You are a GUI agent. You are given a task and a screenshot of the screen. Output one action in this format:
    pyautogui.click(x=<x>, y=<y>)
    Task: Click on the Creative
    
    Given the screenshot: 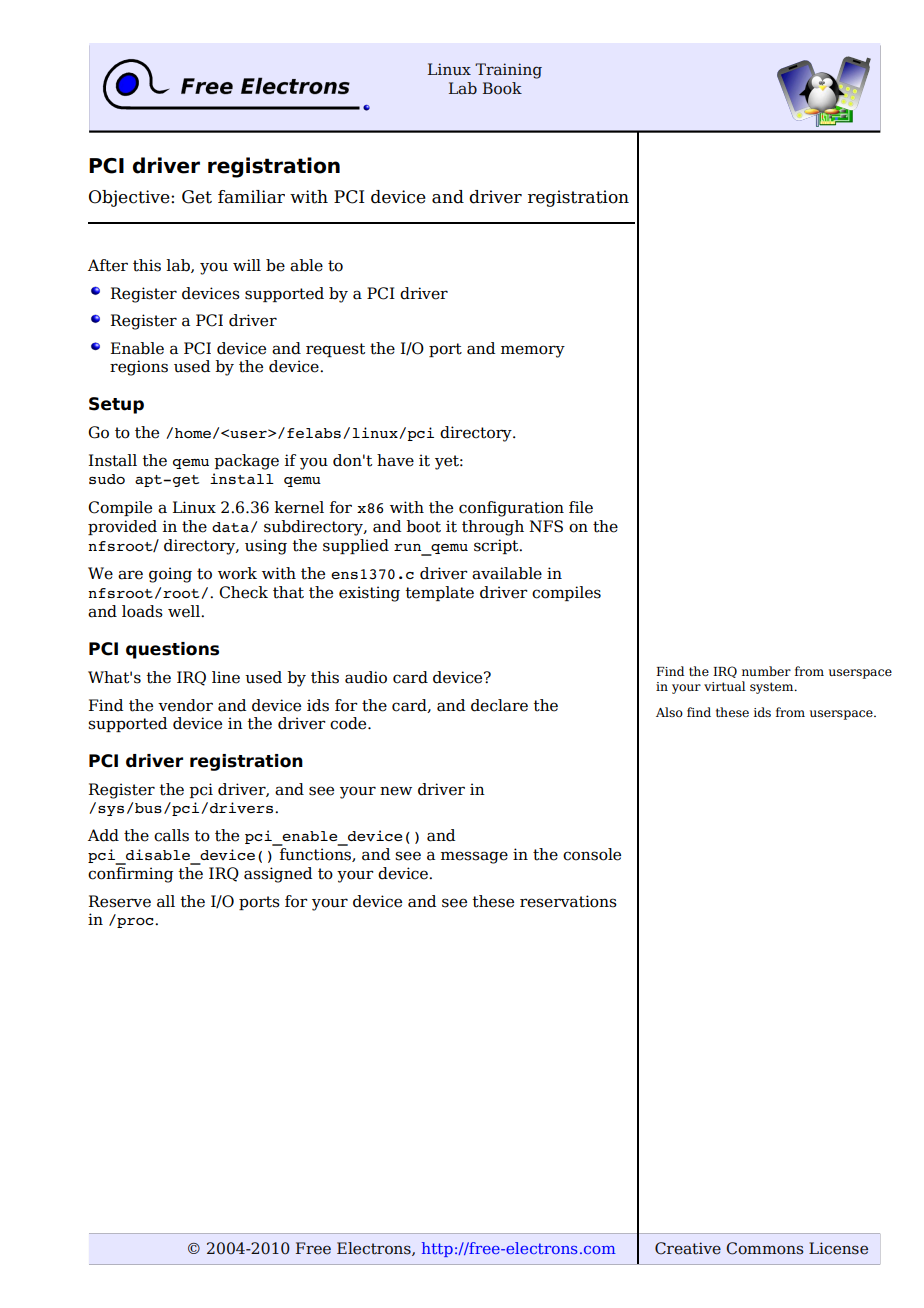 What is the action you would take?
    pyautogui.click(x=688, y=1248)
